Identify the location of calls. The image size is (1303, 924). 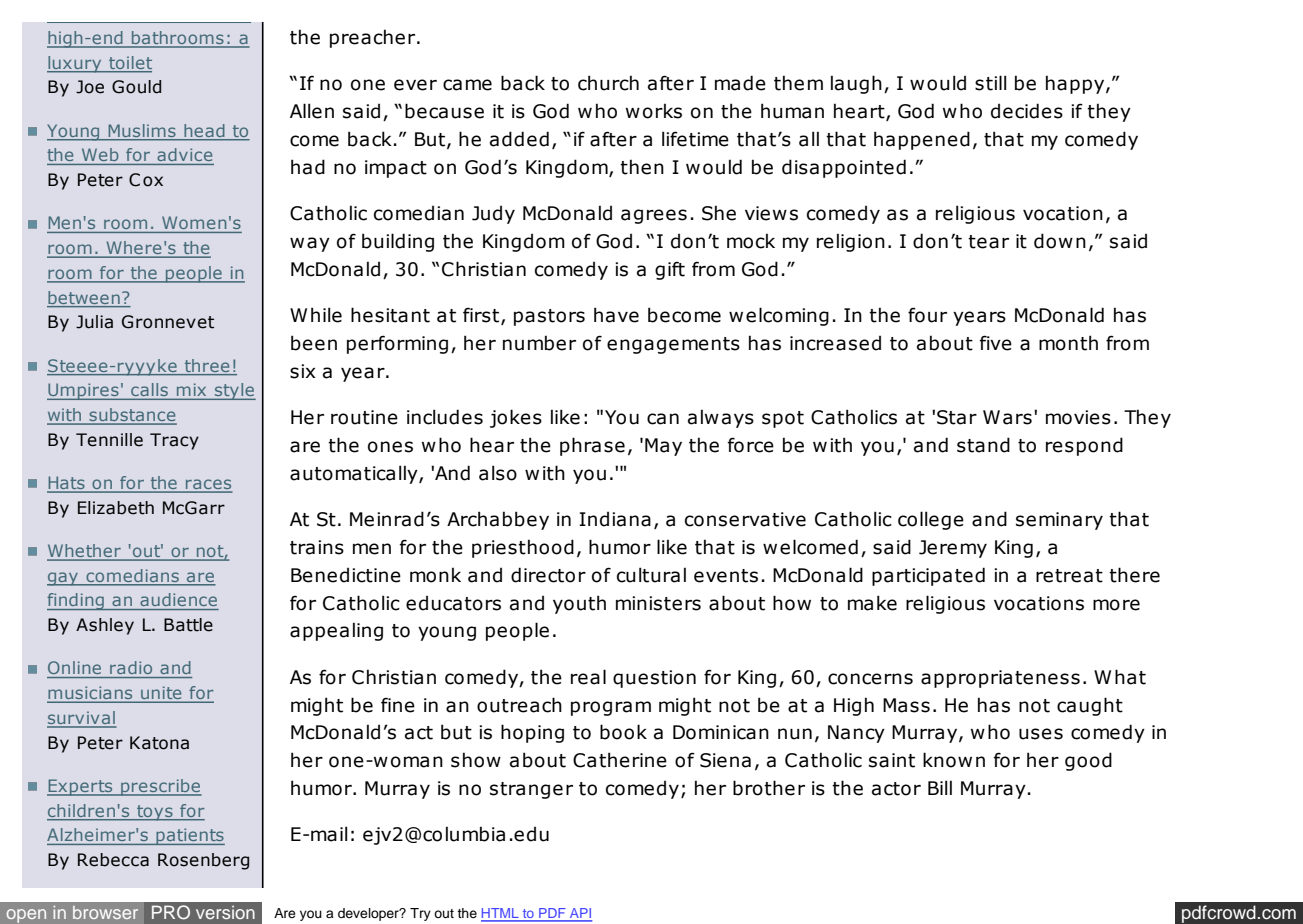
(149, 389).
